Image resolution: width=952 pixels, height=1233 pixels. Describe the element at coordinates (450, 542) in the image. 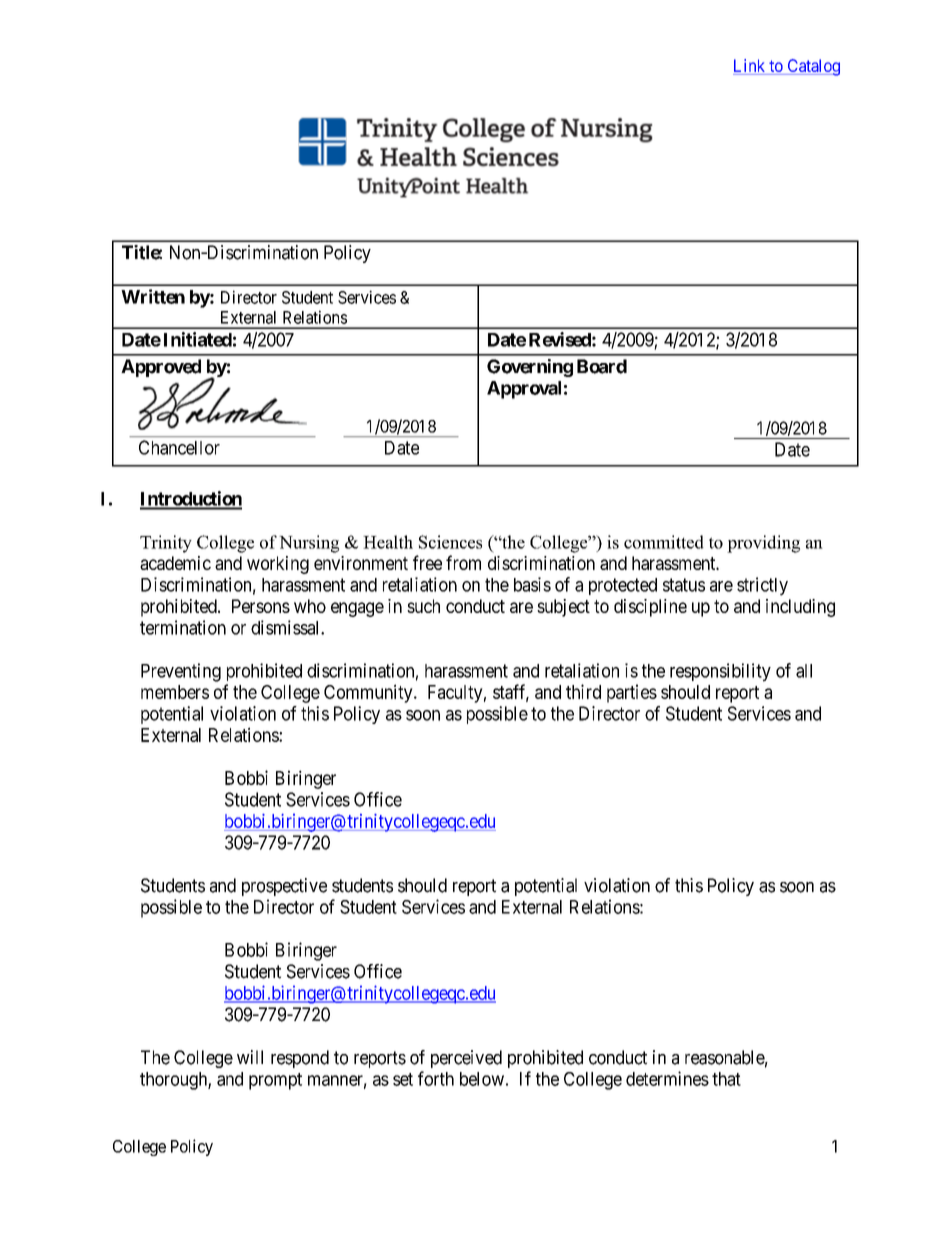

I see `Sciences` at that location.
